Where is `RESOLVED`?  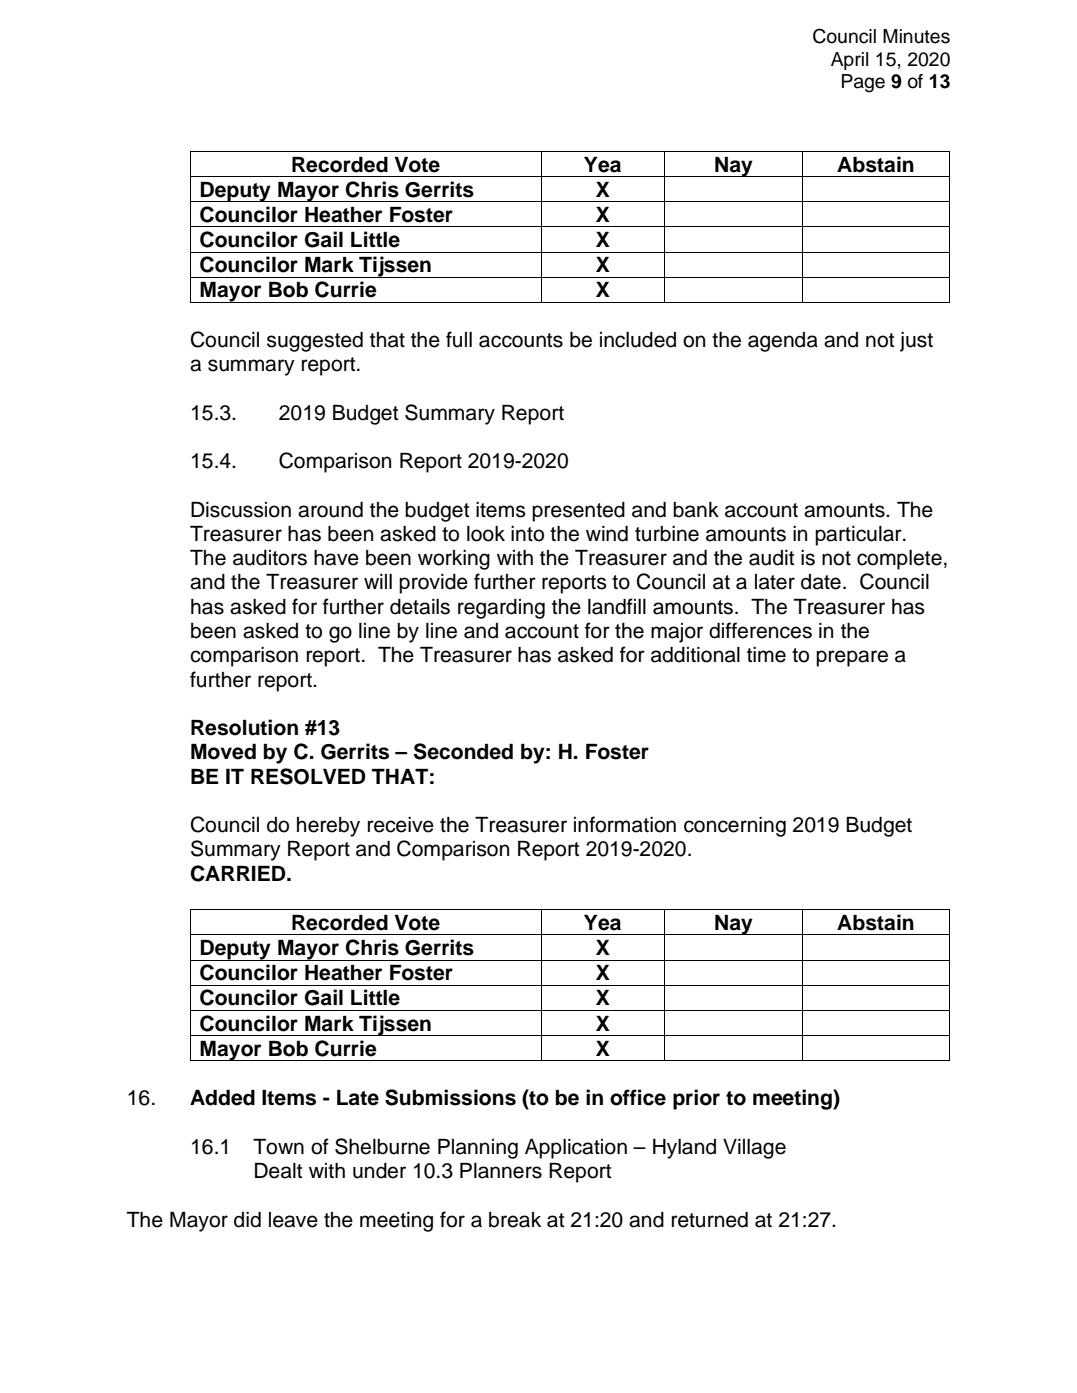
RESOLVED is located at coordinates (308, 776).
